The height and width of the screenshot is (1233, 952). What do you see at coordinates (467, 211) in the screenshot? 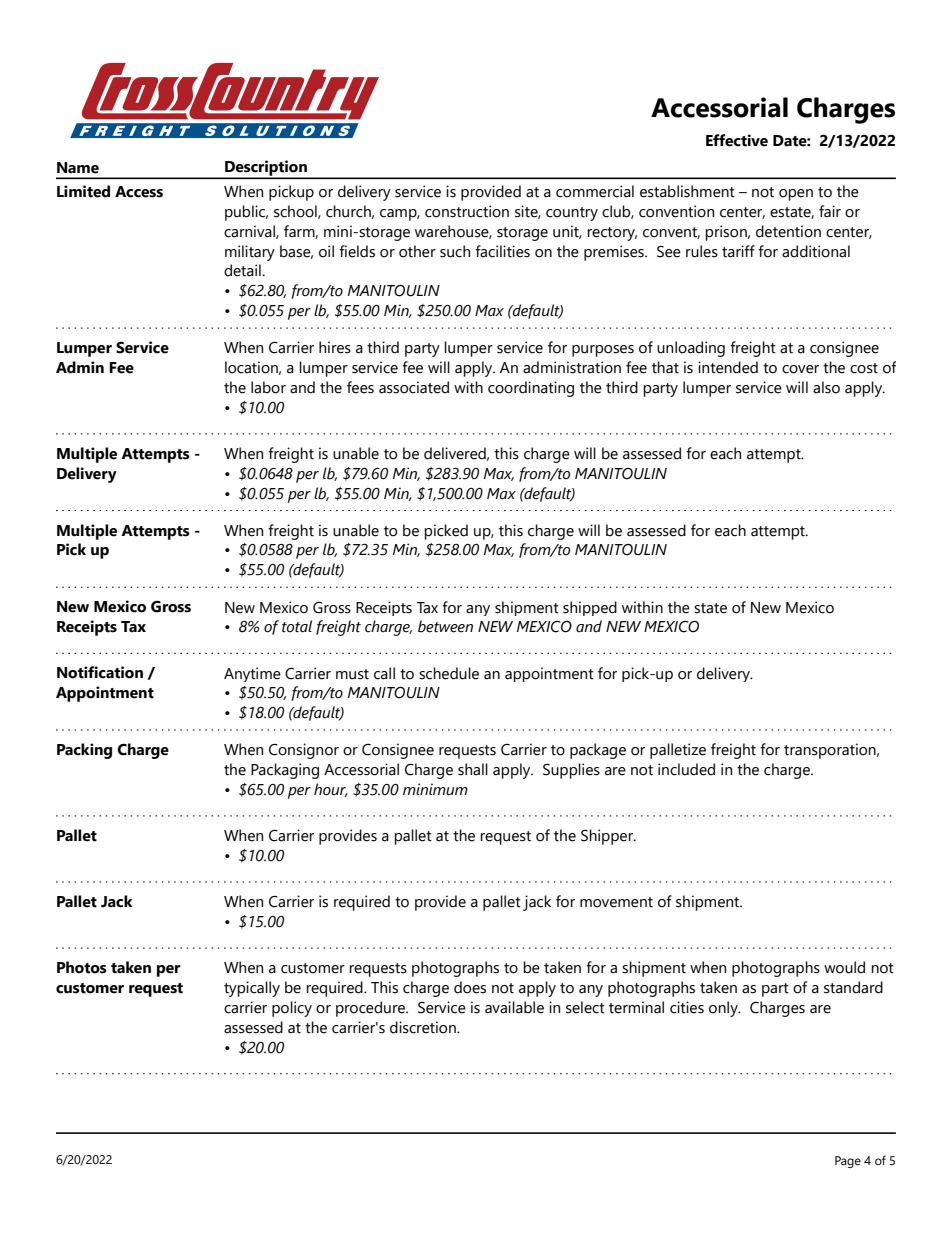
I see `construction` at bounding box center [467, 211].
